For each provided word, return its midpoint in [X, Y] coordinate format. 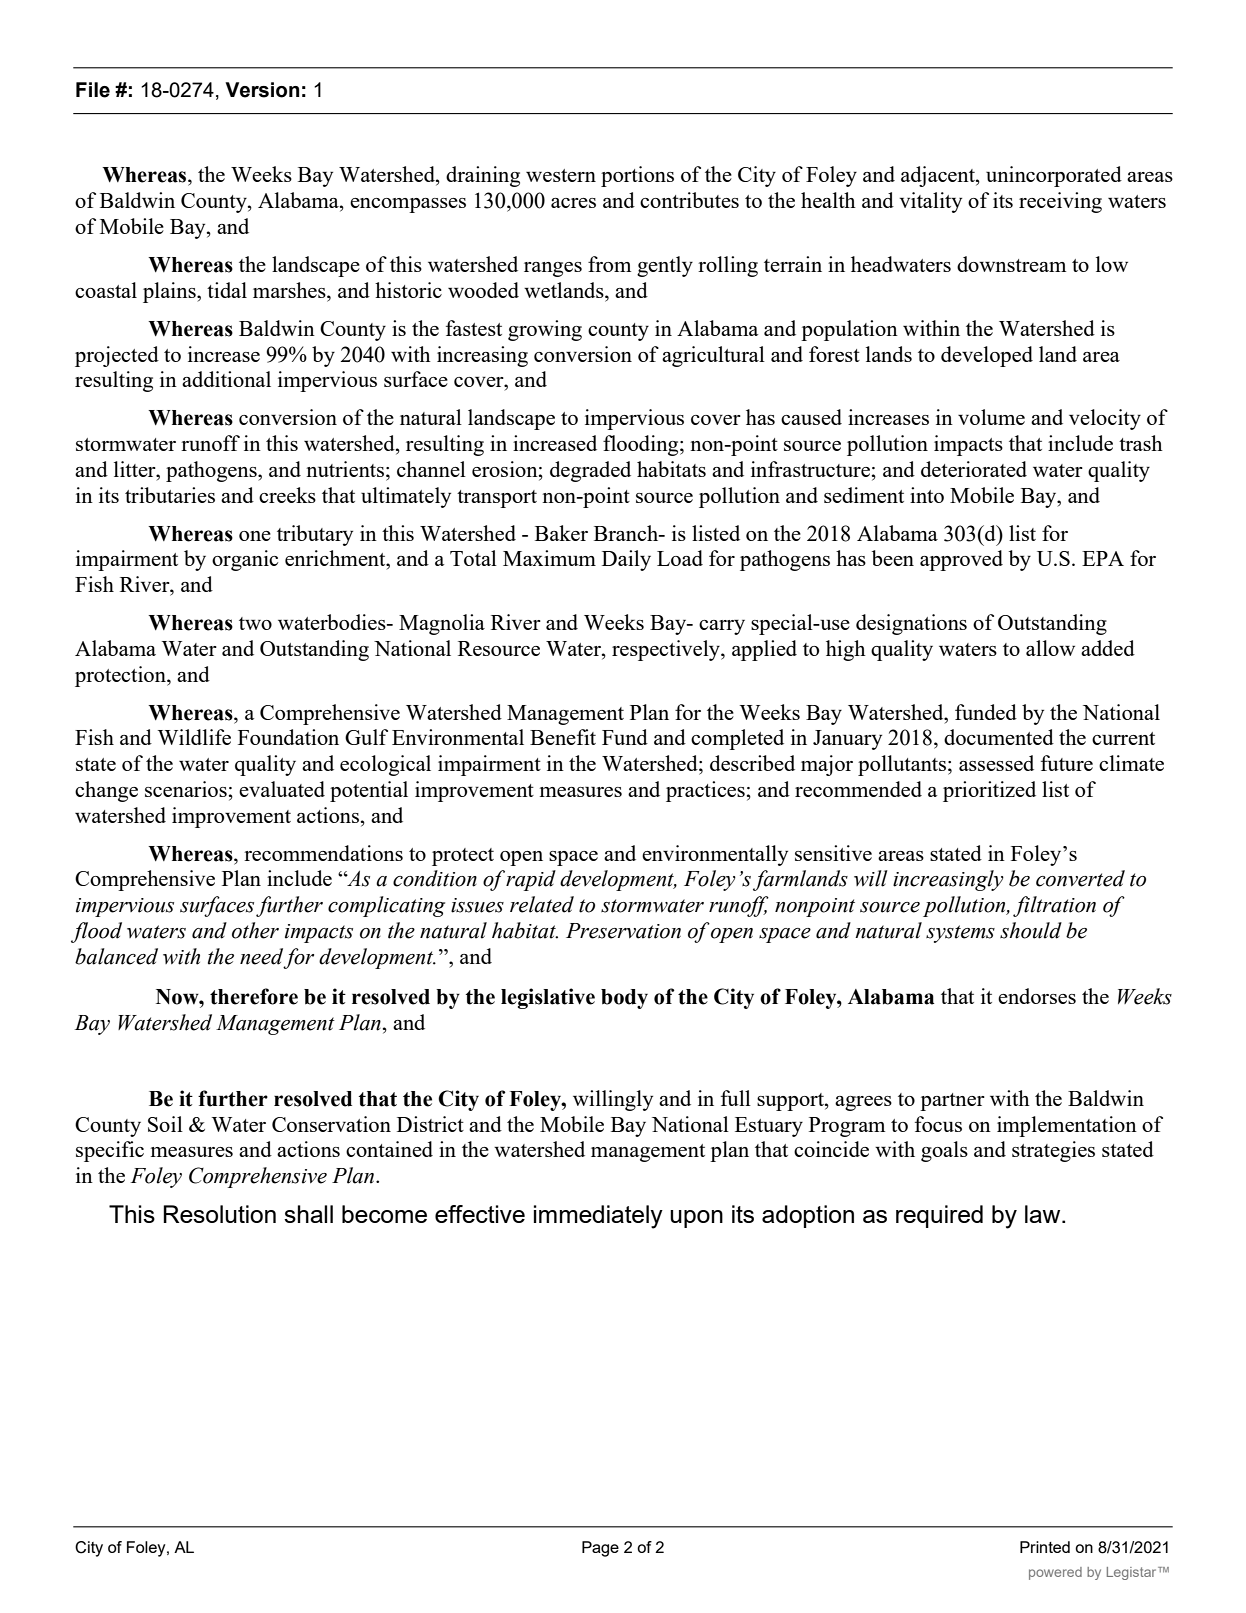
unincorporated [1054, 176]
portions [637, 176]
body [624, 999]
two [255, 623]
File [93, 90]
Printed [1045, 1547]
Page [600, 1549]
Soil [165, 1124]
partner [952, 1102]
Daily [626, 560]
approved [961, 560]
